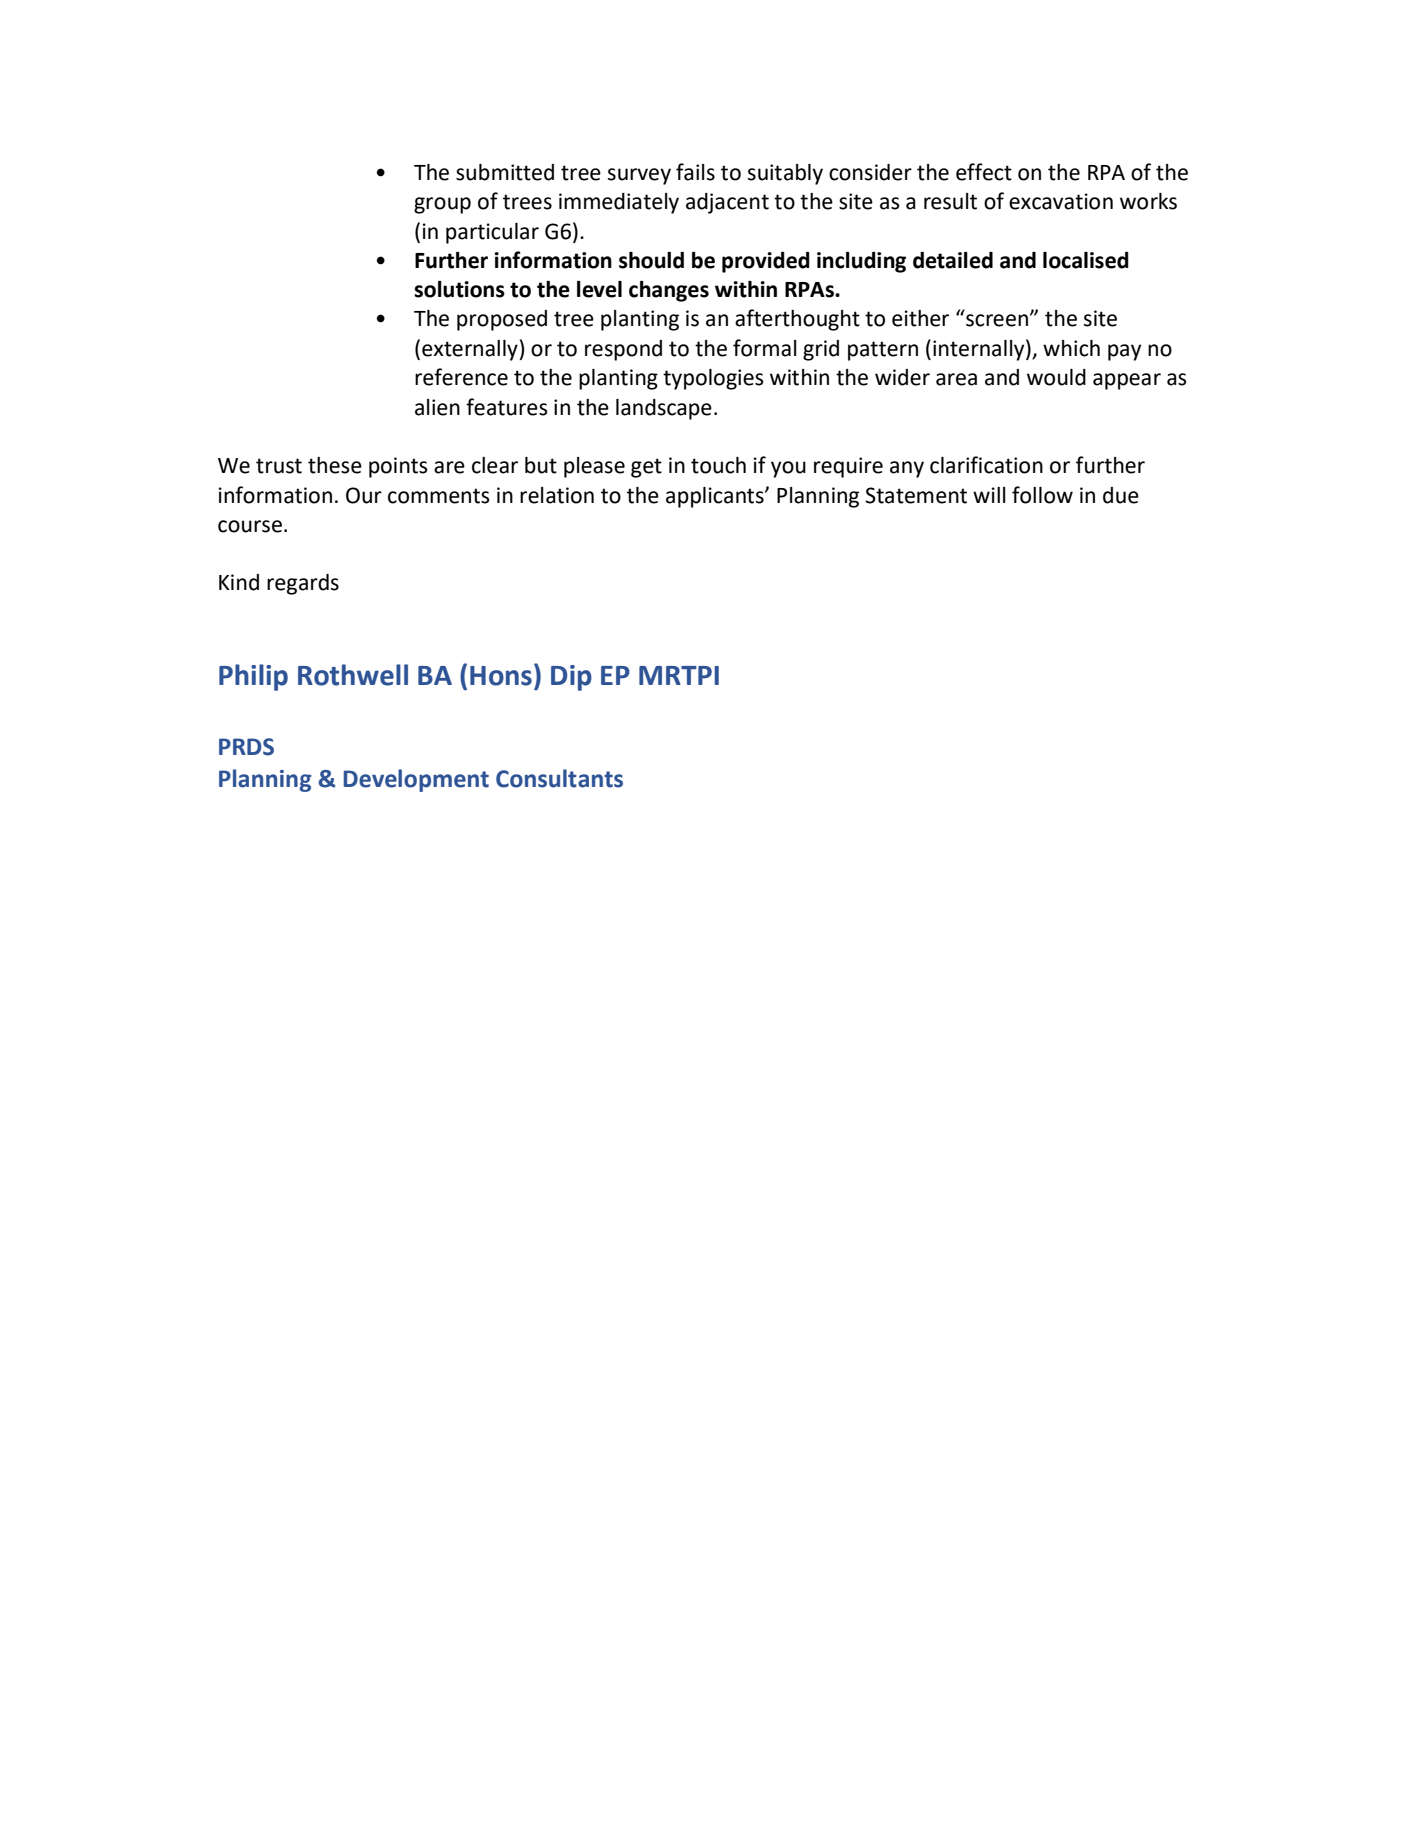 This screenshot has height=1840, width=1422. I want to click on regards, so click(303, 584).
